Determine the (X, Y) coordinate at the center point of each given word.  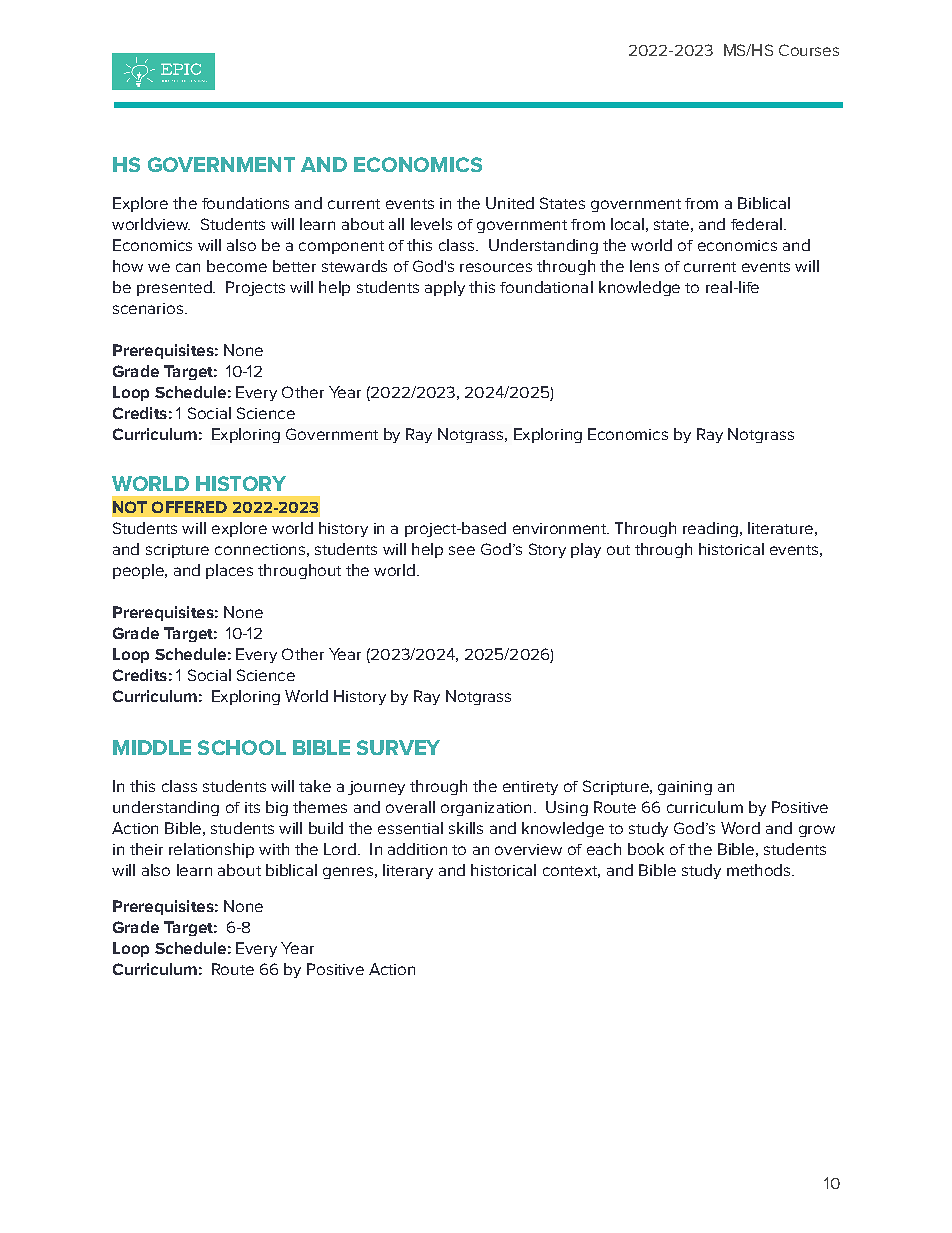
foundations (245, 203)
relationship (211, 850)
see (462, 550)
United (510, 203)
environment (560, 528)
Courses (809, 50)
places (229, 571)
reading (710, 529)
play (586, 550)
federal (756, 224)
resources (496, 267)
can (188, 267)
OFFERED (189, 507)
